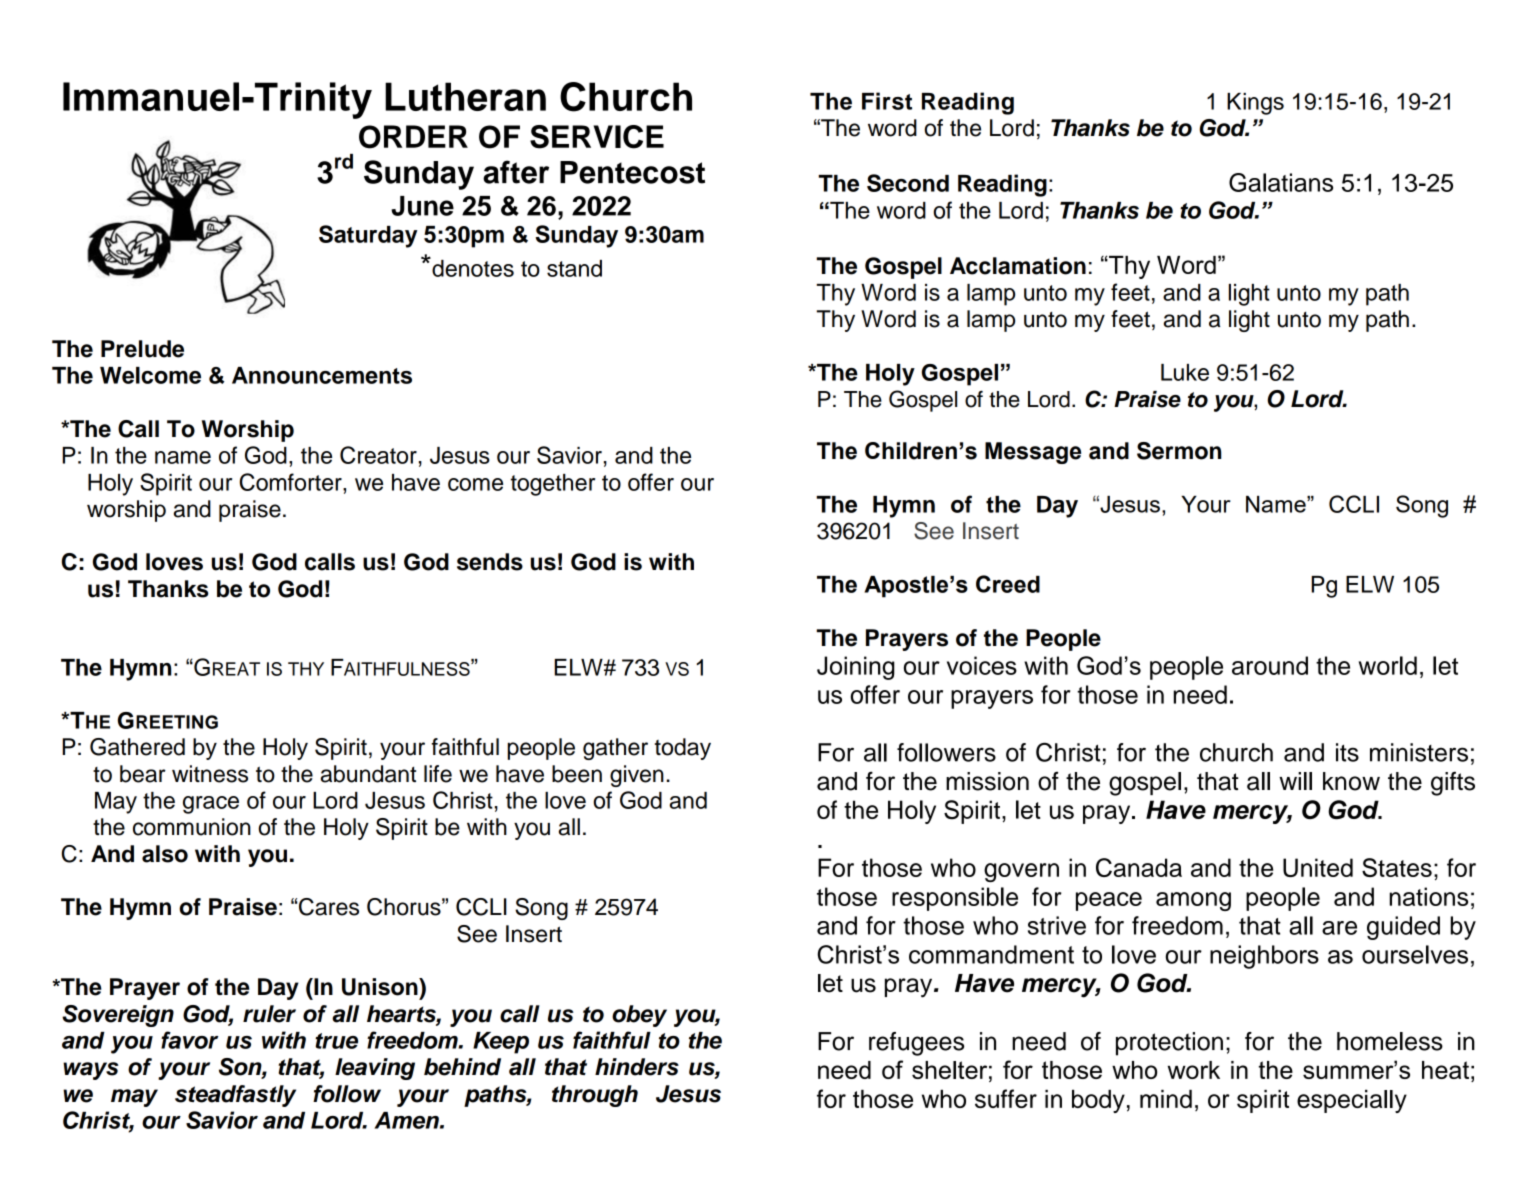 This screenshot has width=1530, height=1182. Describe the element at coordinates (235, 1096) in the screenshot. I see `steadfastly` at that location.
